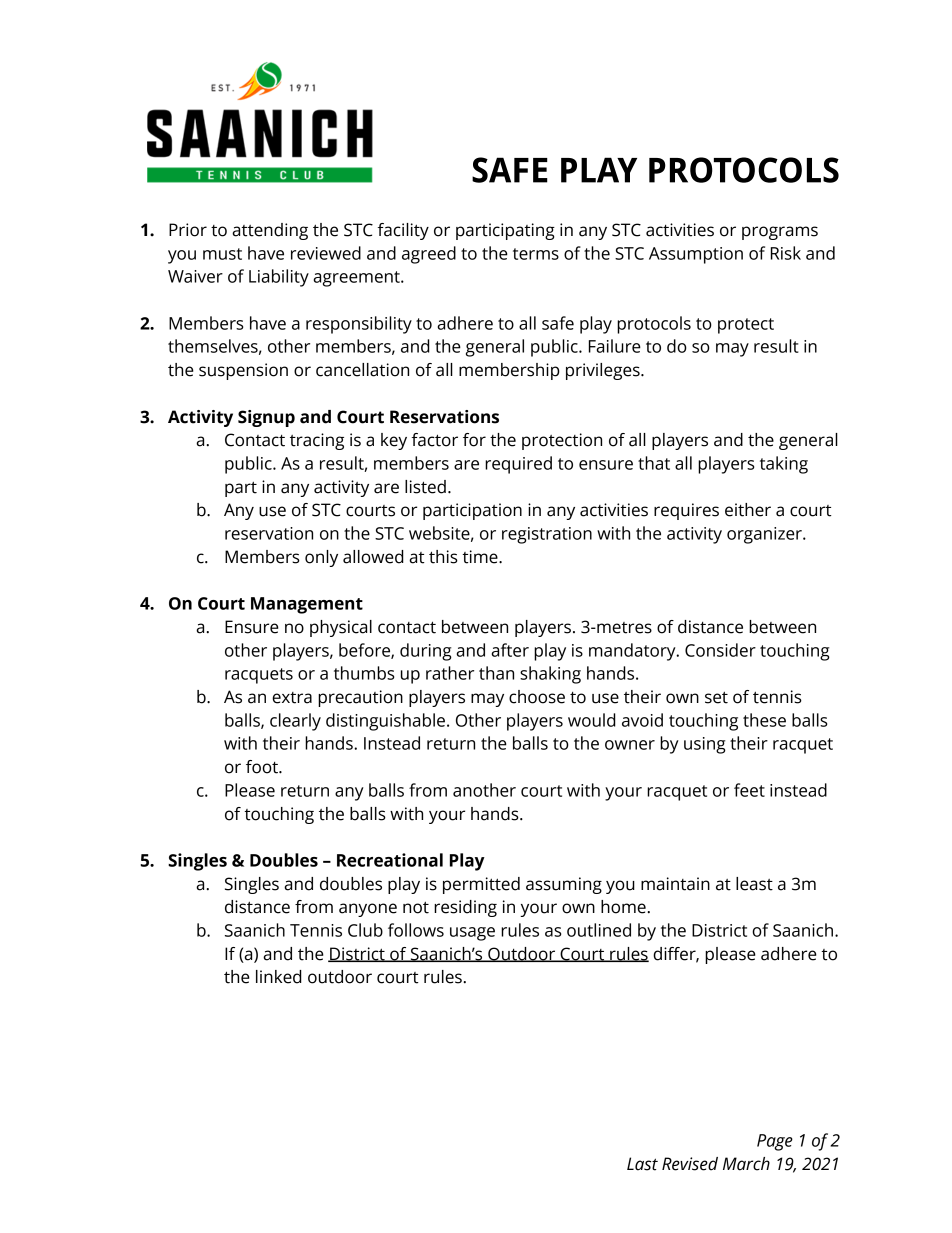 This page has width=952, height=1233. I want to click on maintain, so click(675, 884).
